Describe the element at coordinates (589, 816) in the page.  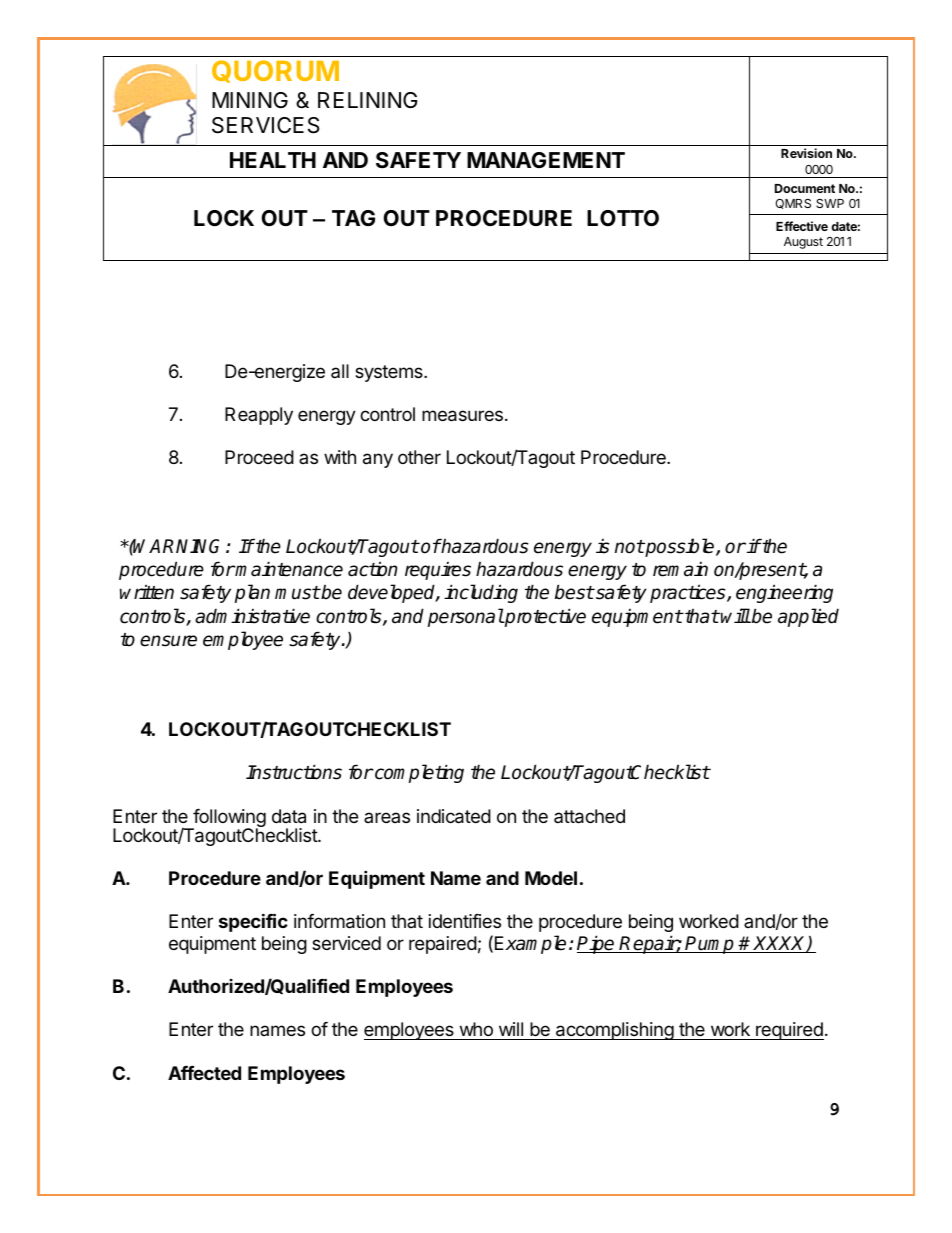
I see `attached` at that location.
